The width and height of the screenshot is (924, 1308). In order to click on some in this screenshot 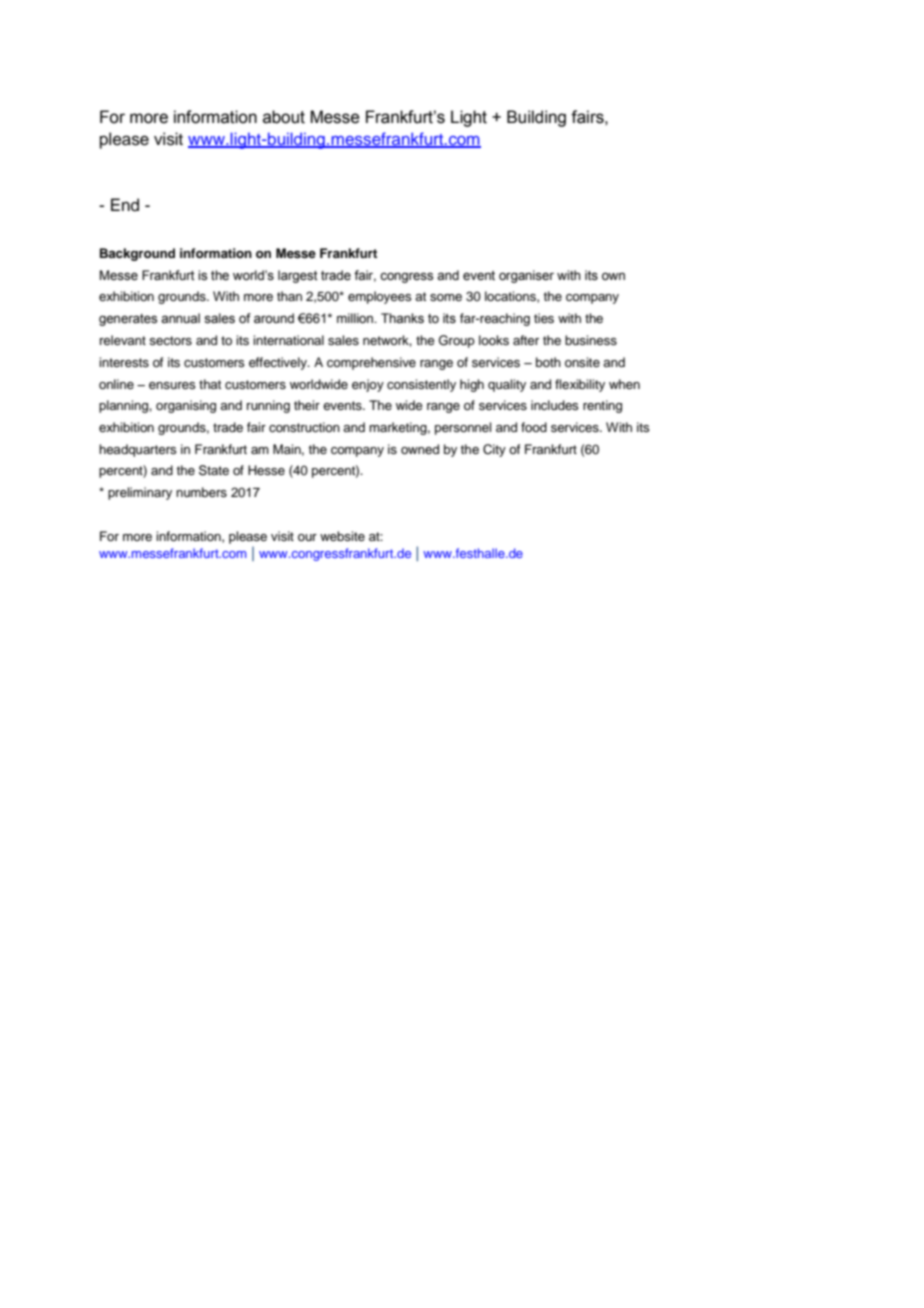, I will do `click(446, 297)`.
